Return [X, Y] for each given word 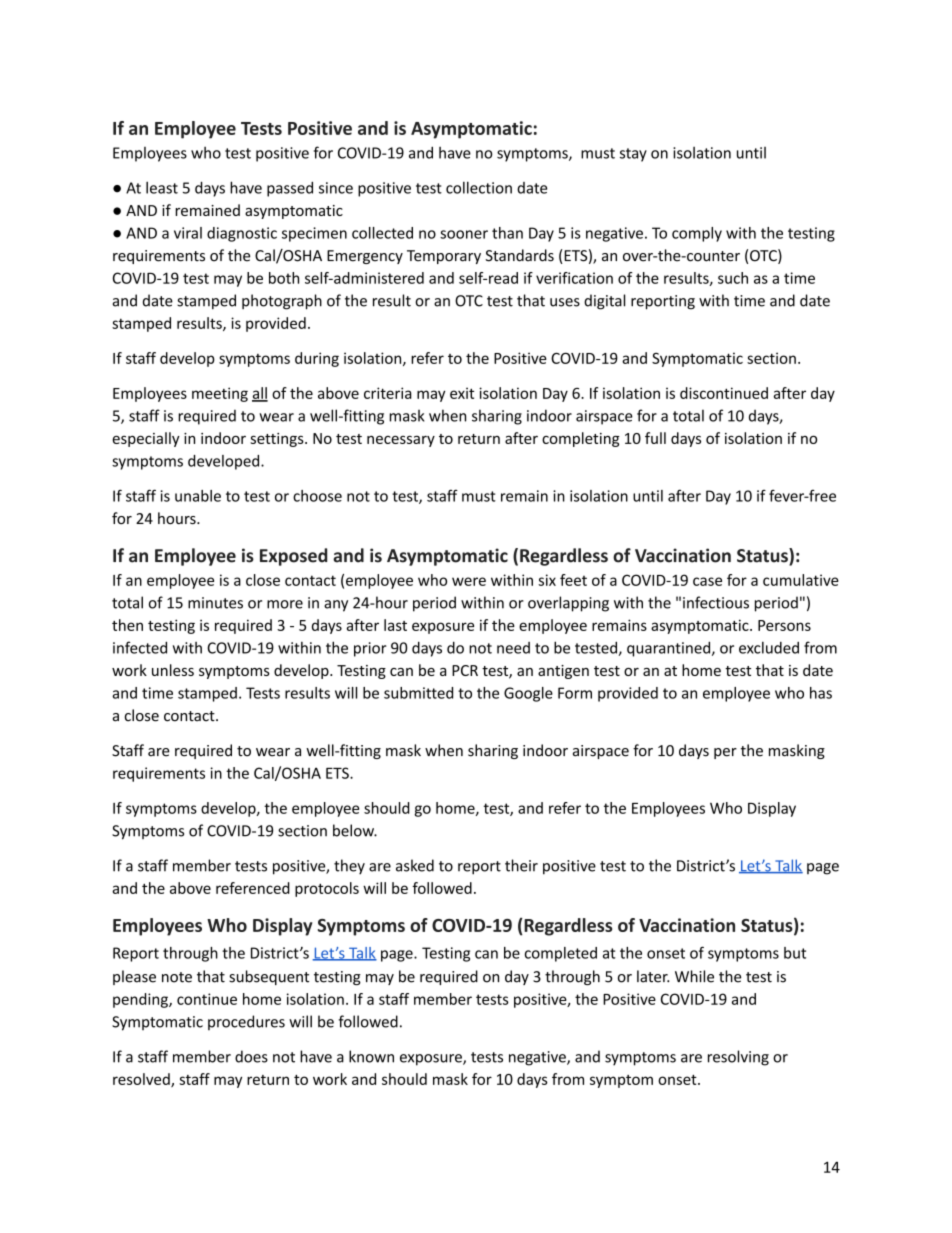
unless [173, 670]
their [521, 865]
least [162, 187]
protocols [327, 889]
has [821, 693]
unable [198, 496]
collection [479, 187]
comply [697, 234]
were [469, 581]
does [251, 1056]
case [707, 581]
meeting [220, 394]
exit [462, 393]
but [795, 953]
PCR [465, 670]
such [733, 278]
